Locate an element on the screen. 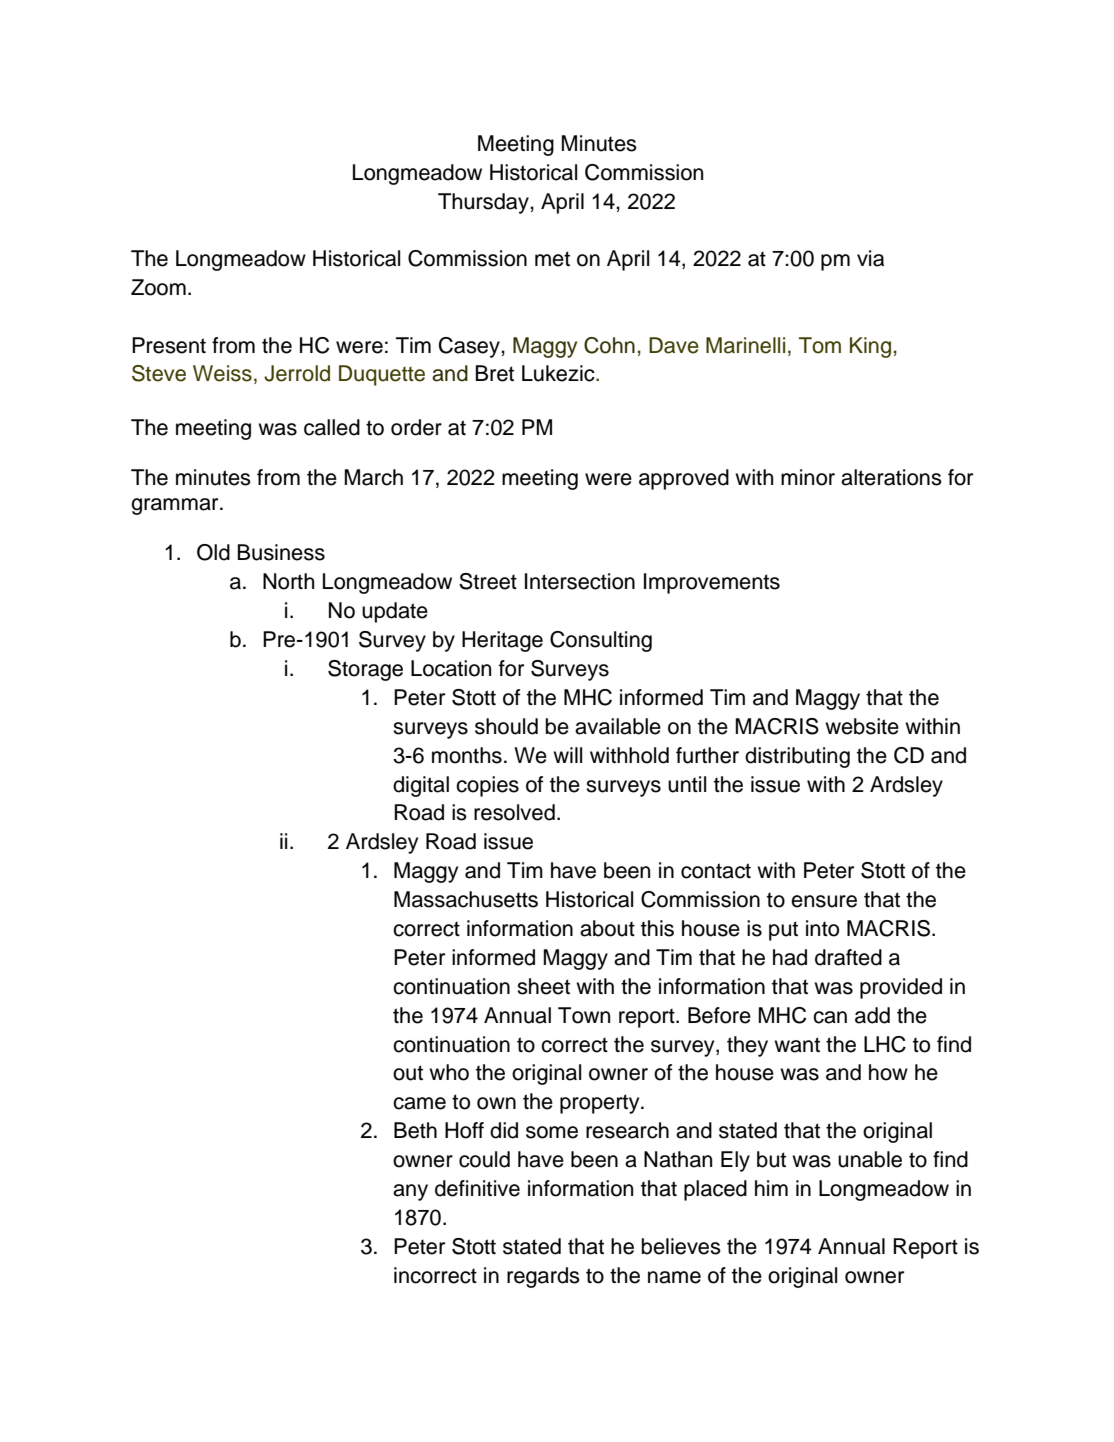  Storage is located at coordinates (365, 670).
